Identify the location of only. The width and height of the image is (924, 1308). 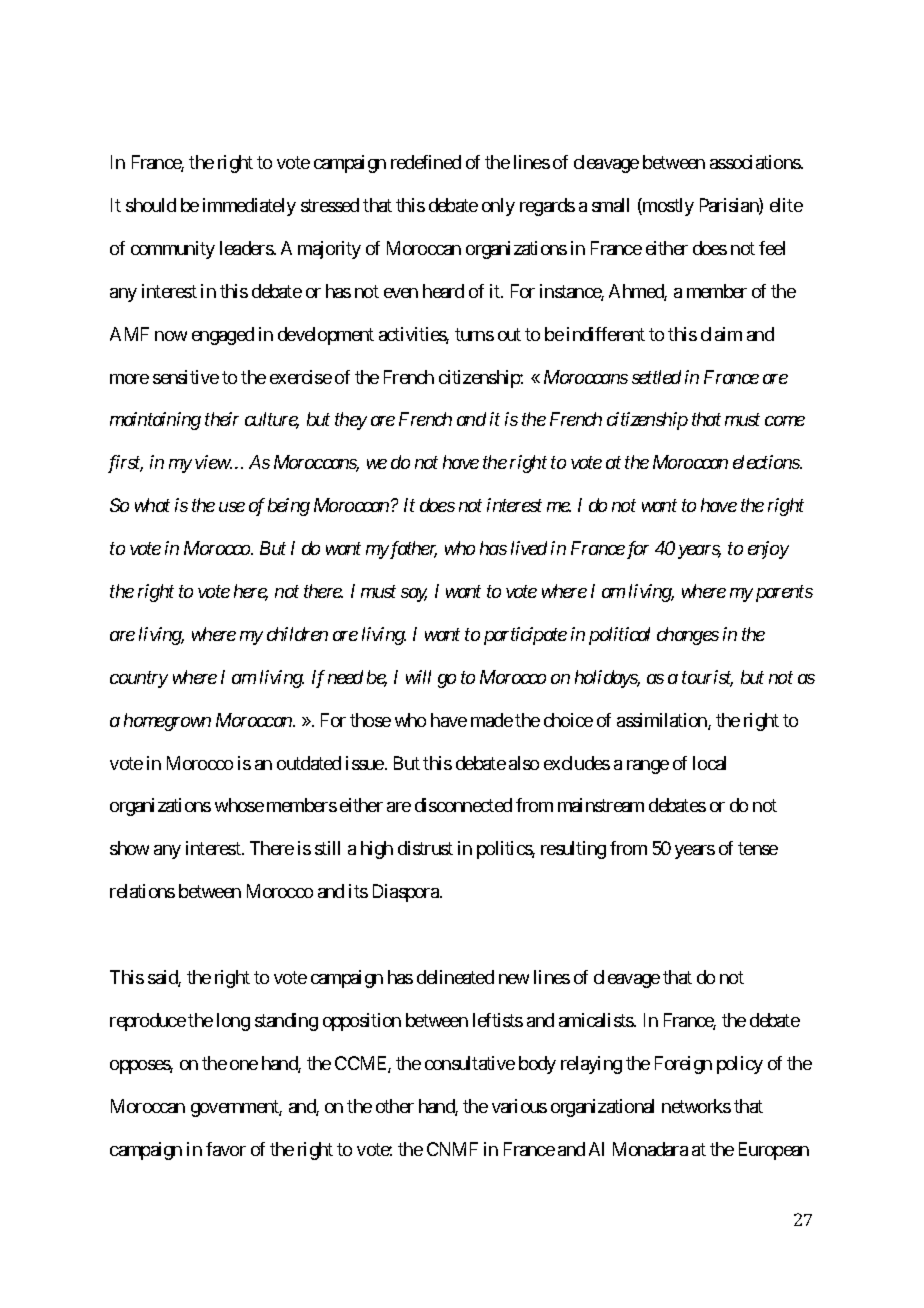
(498, 207).
